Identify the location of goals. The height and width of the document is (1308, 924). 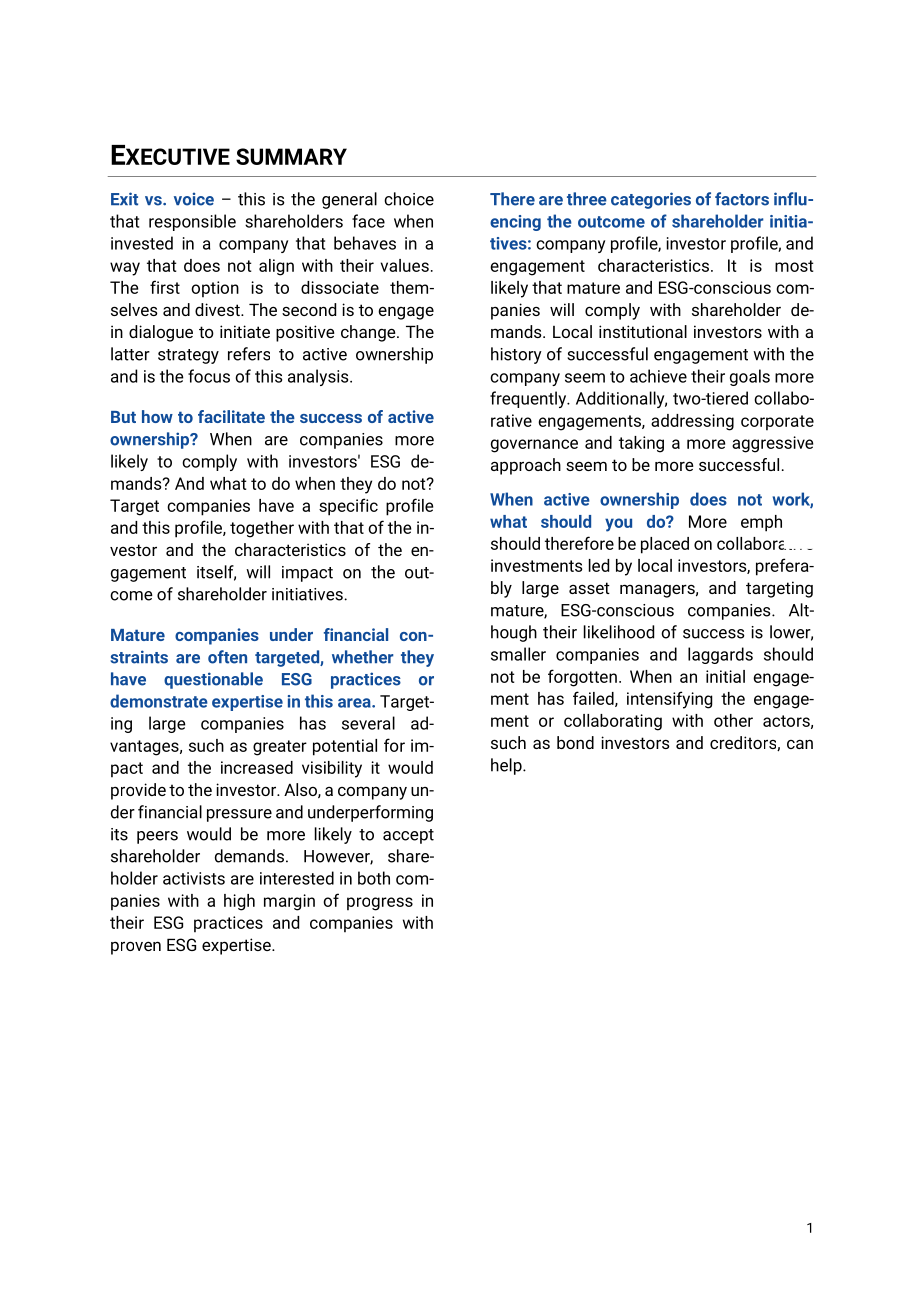
(750, 377).
